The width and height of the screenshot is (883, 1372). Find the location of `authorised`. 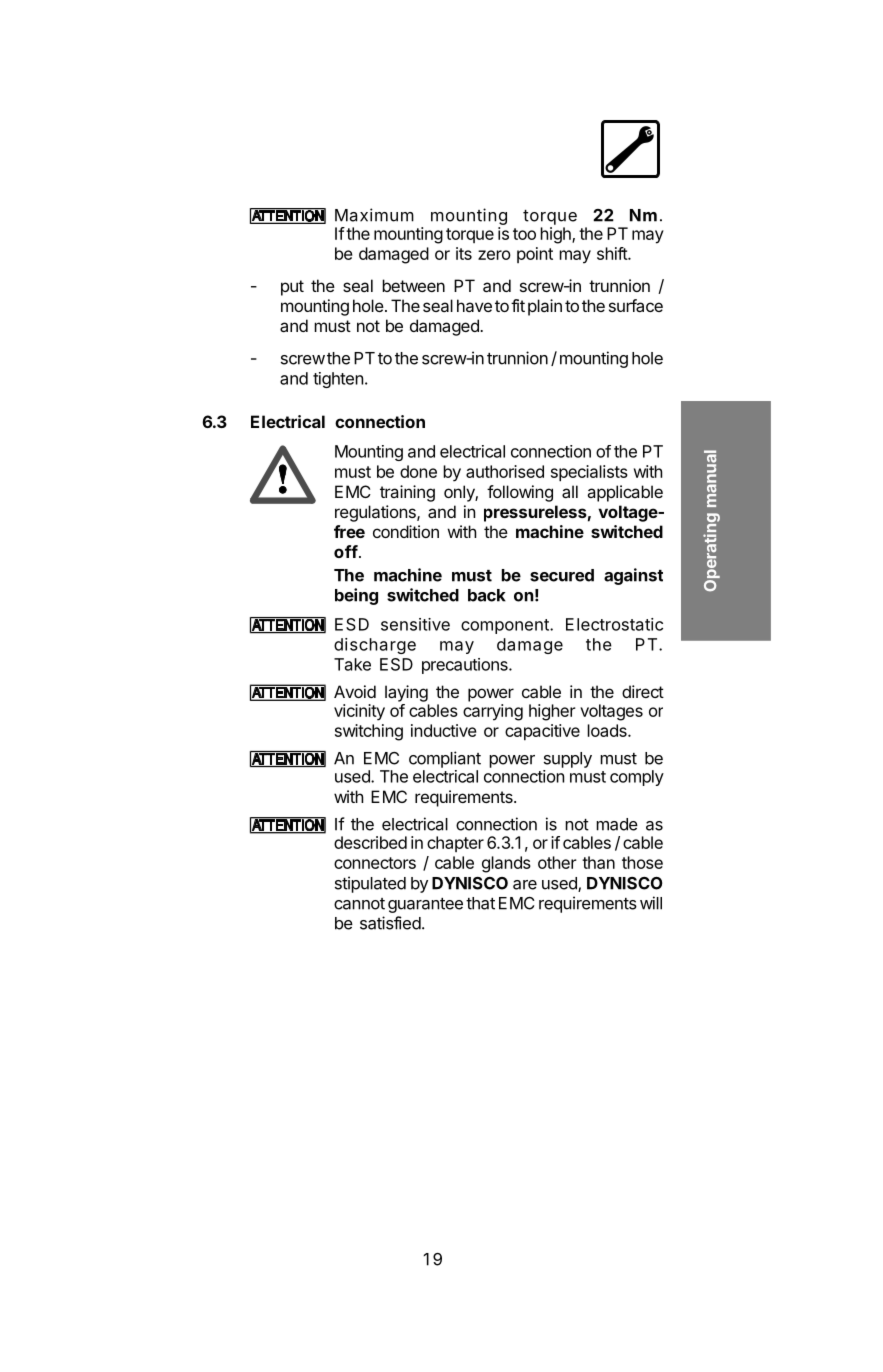

authorised is located at coordinates (505, 471).
